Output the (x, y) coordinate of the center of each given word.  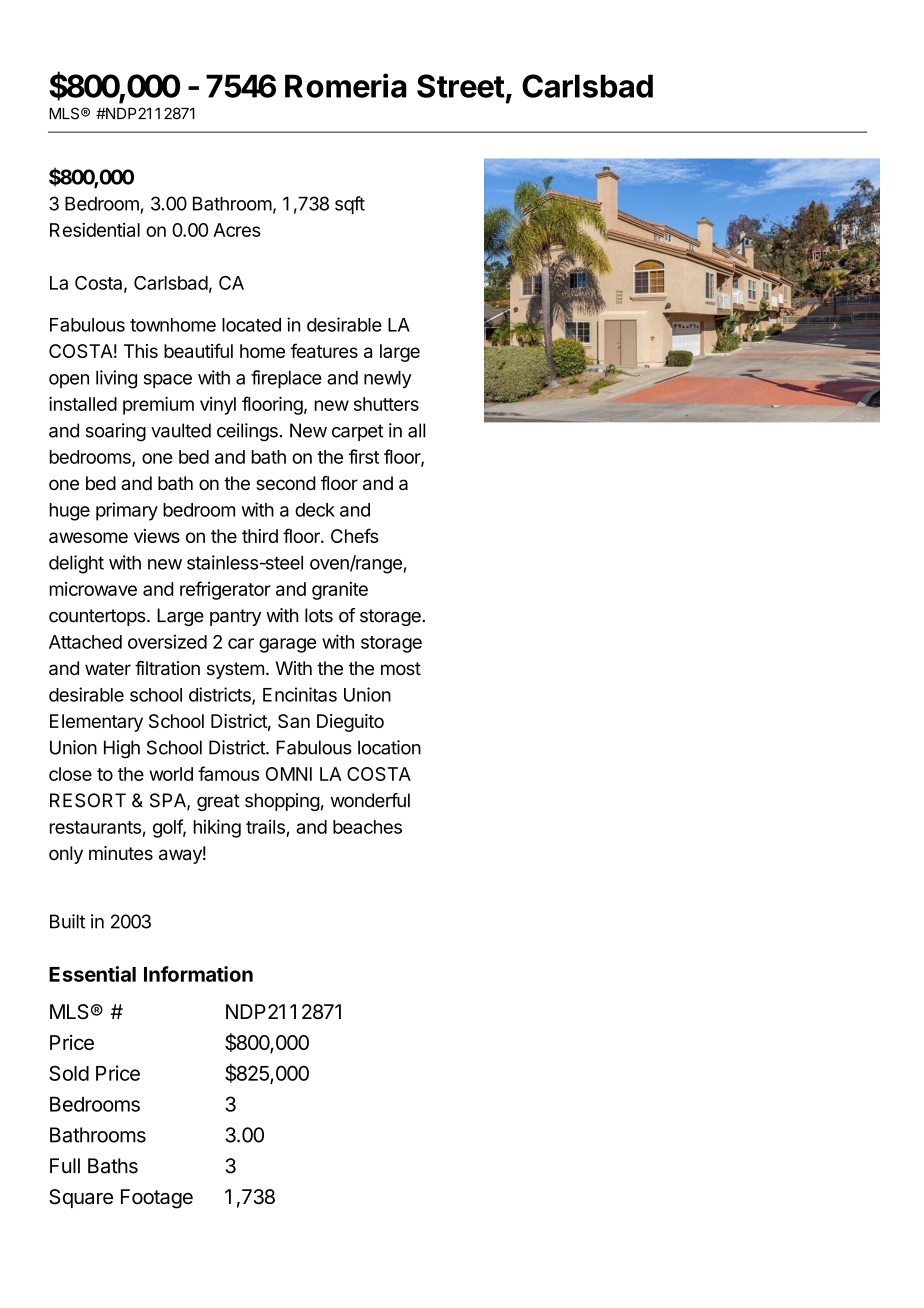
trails (265, 826)
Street (461, 86)
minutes (121, 853)
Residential (95, 230)
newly (388, 380)
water (108, 669)
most (401, 668)
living (116, 379)
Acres (237, 230)
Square (81, 1198)
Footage (157, 1199)
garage (287, 645)
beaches (367, 827)
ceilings (247, 432)
